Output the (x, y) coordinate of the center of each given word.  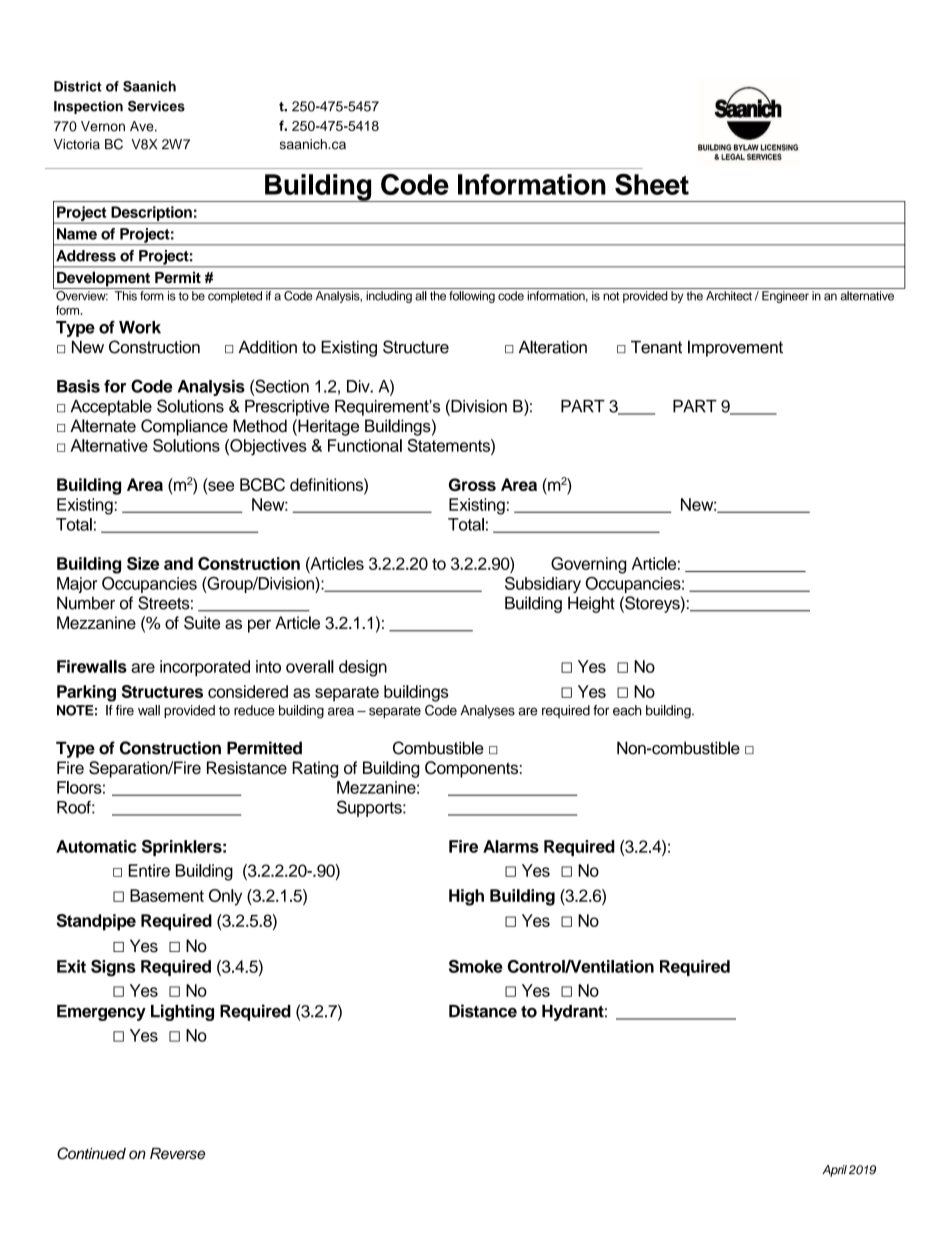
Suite (202, 623)
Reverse (177, 1154)
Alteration (553, 347)
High (466, 897)
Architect (729, 296)
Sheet (652, 184)
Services (156, 106)
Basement (167, 895)
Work (140, 327)
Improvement (735, 348)
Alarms (511, 846)
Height (591, 604)
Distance (483, 1011)
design (363, 668)
